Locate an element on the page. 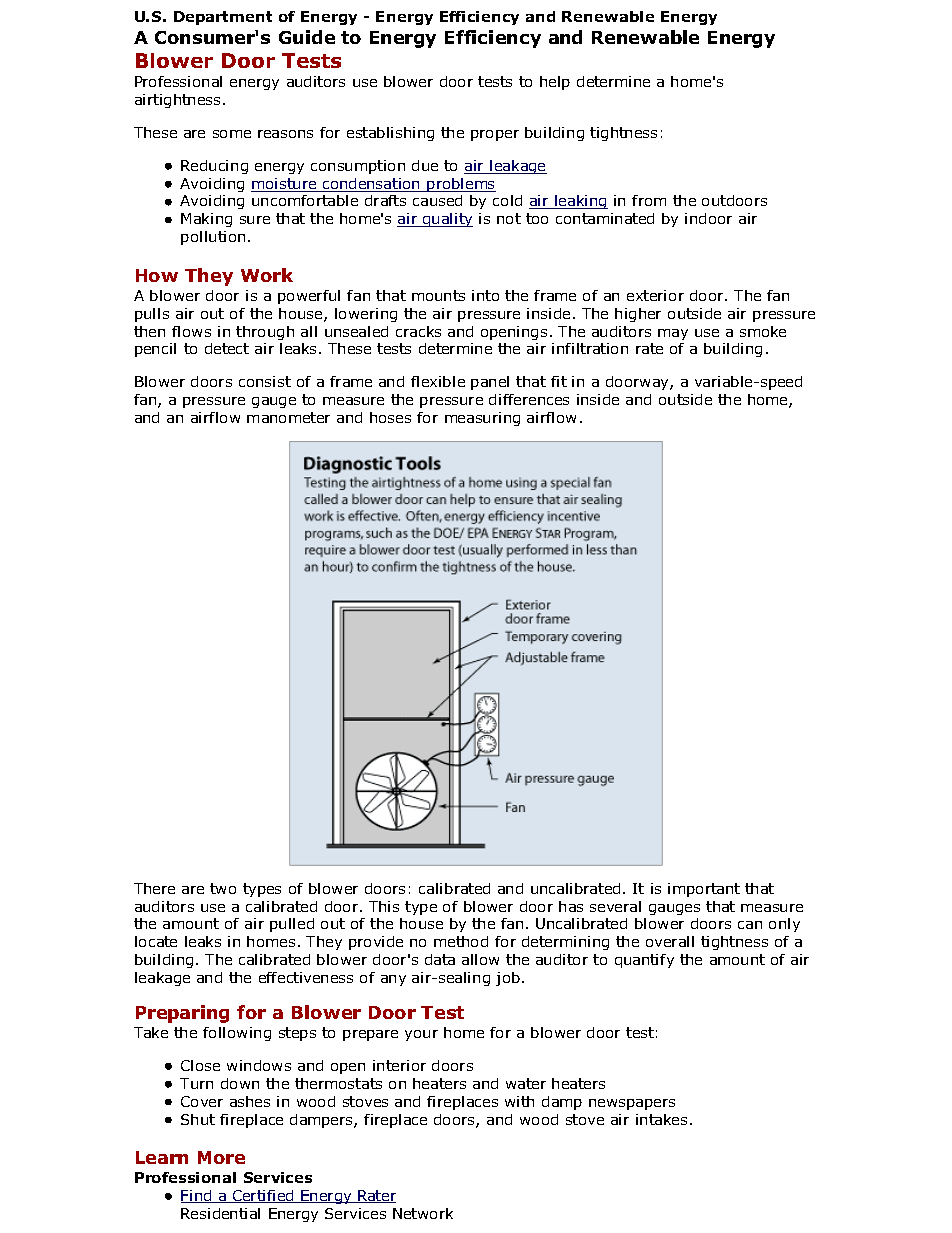  exterior is located at coordinates (655, 295).
